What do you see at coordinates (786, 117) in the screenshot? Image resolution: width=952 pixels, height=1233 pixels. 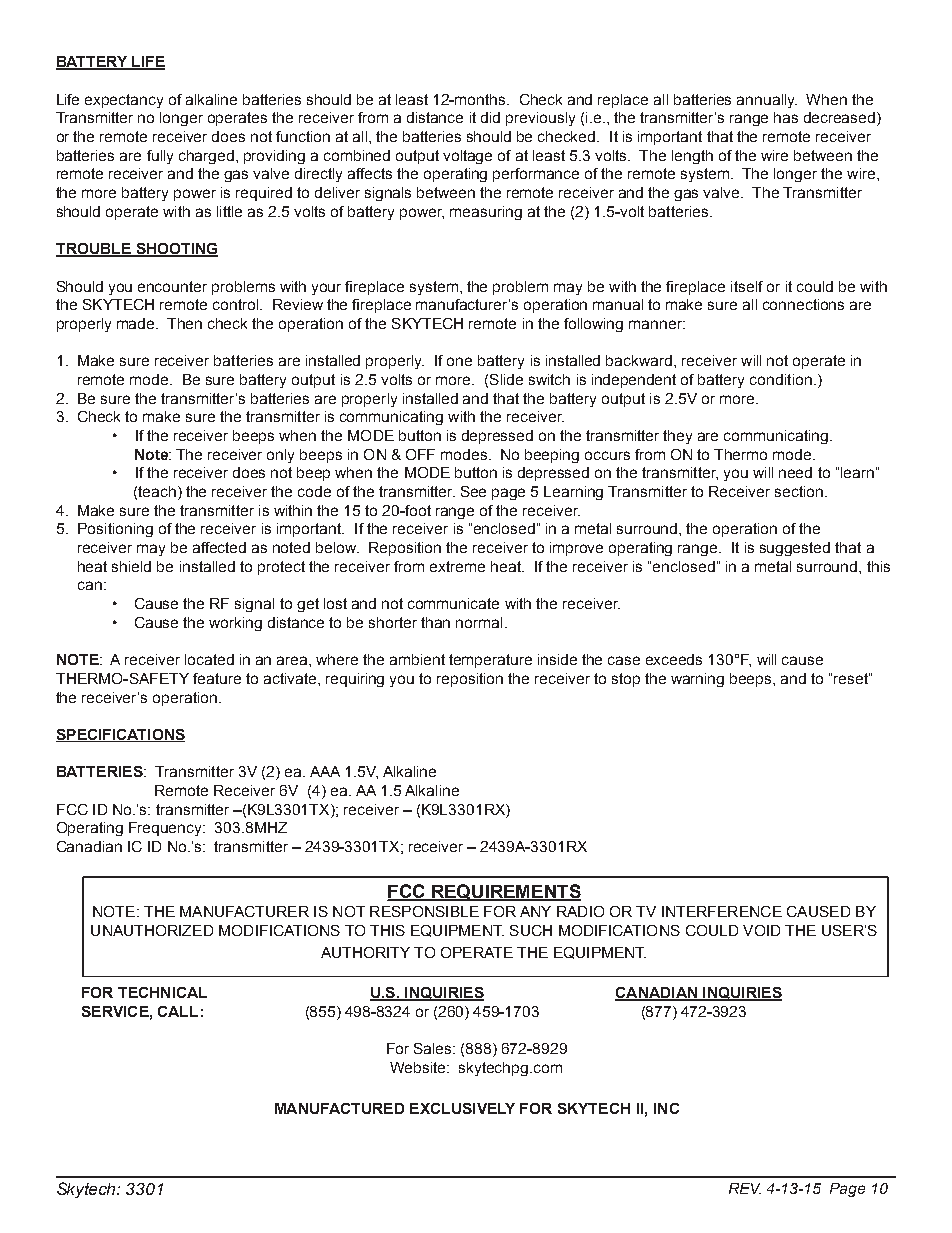 I see `has` at bounding box center [786, 117].
